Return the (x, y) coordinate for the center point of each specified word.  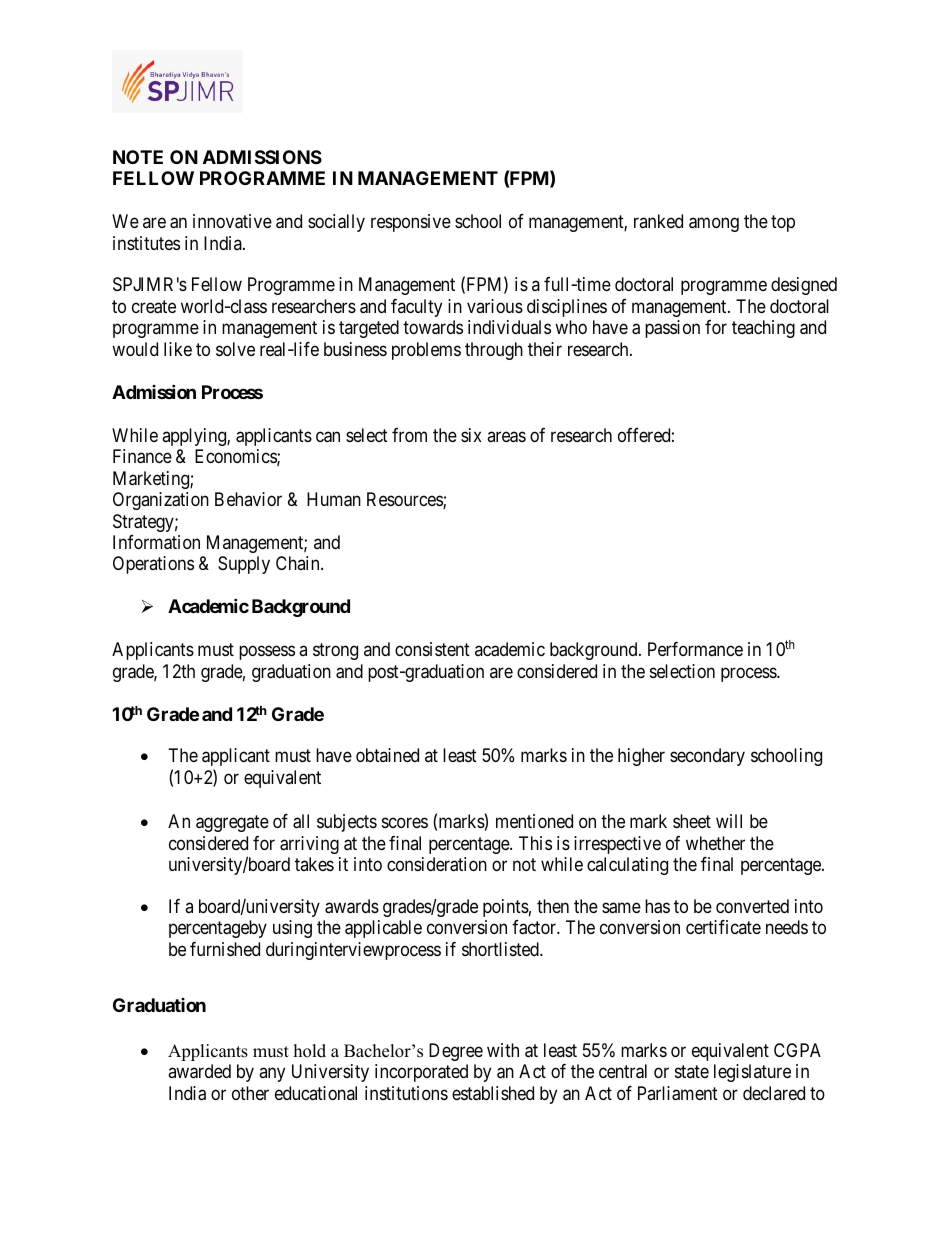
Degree (456, 1052)
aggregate (232, 823)
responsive (411, 223)
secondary (707, 757)
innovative (232, 221)
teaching (763, 329)
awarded (199, 1071)
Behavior (248, 499)
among (714, 225)
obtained (387, 755)
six (471, 435)
